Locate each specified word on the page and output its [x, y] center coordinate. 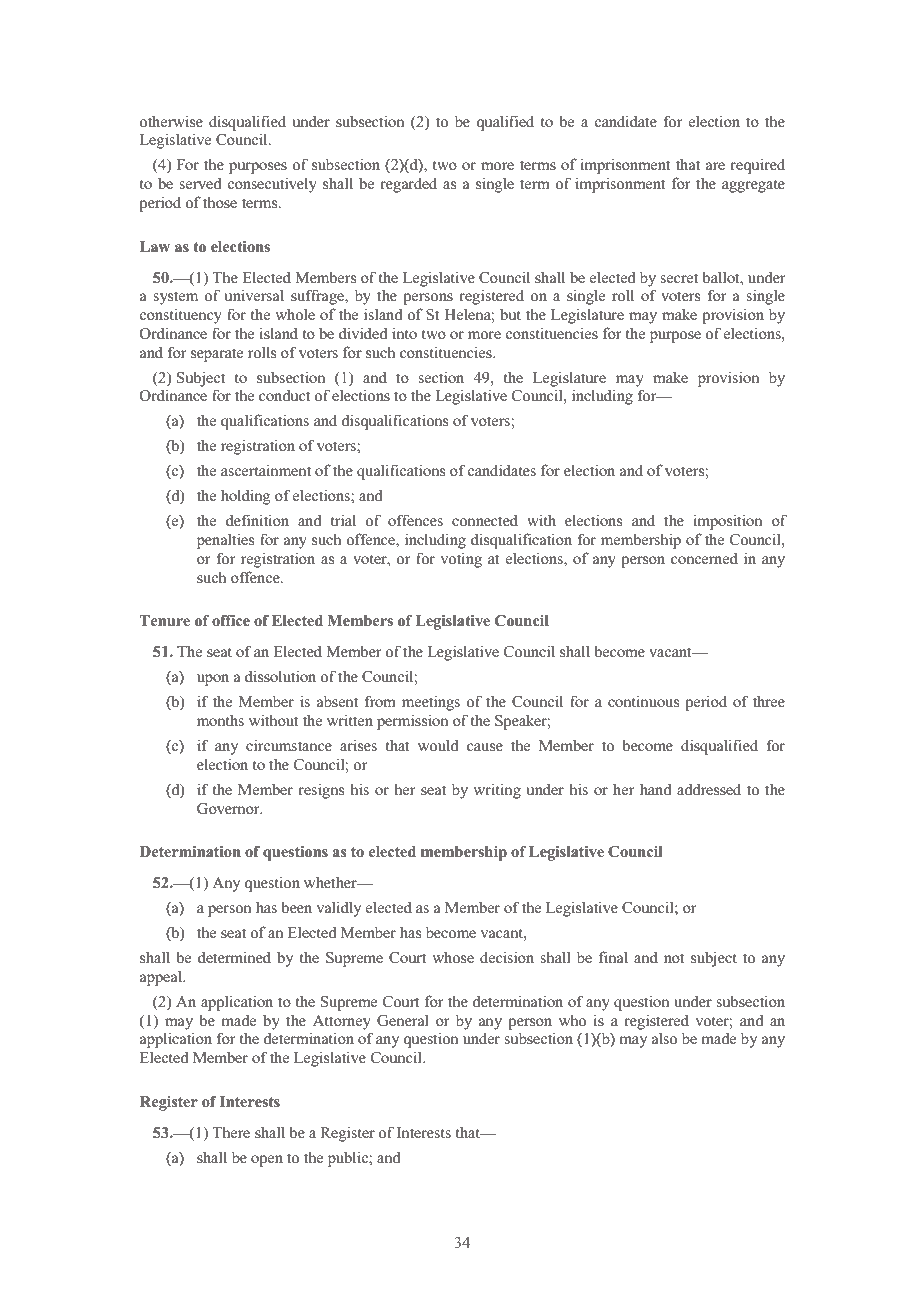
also [664, 1038]
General [403, 1021]
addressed [709, 789]
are [715, 166]
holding [245, 497]
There [231, 1132]
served [200, 183]
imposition [728, 522]
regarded [408, 185]
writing [497, 791]
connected [485, 520]
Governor [229, 809]
